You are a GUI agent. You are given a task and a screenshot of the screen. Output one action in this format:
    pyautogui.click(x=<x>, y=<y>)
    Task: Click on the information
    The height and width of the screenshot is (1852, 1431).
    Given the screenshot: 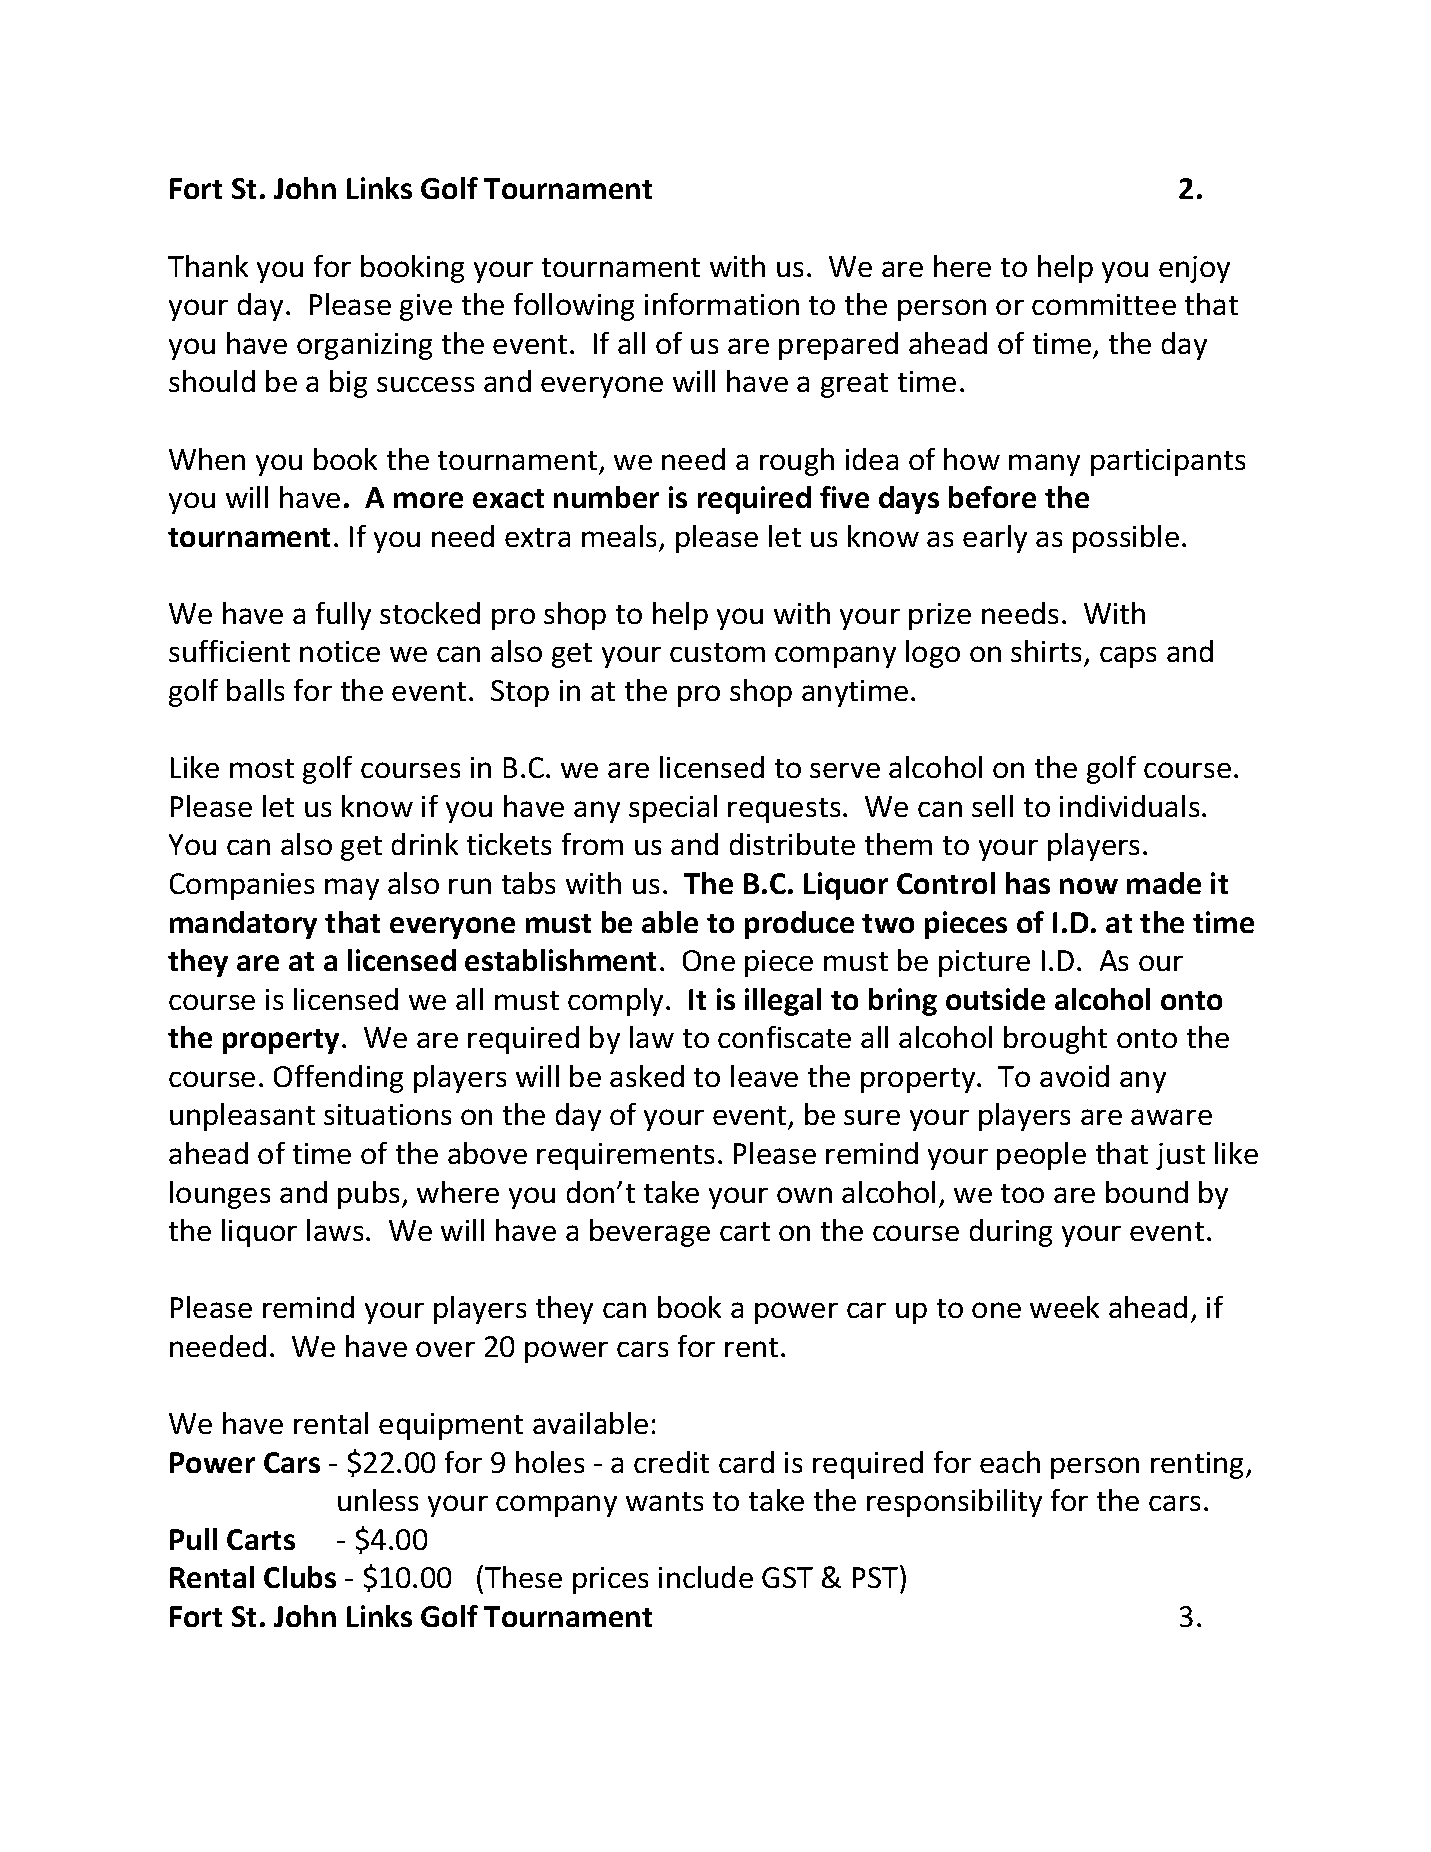 What is the action you would take?
    pyautogui.click(x=722, y=304)
